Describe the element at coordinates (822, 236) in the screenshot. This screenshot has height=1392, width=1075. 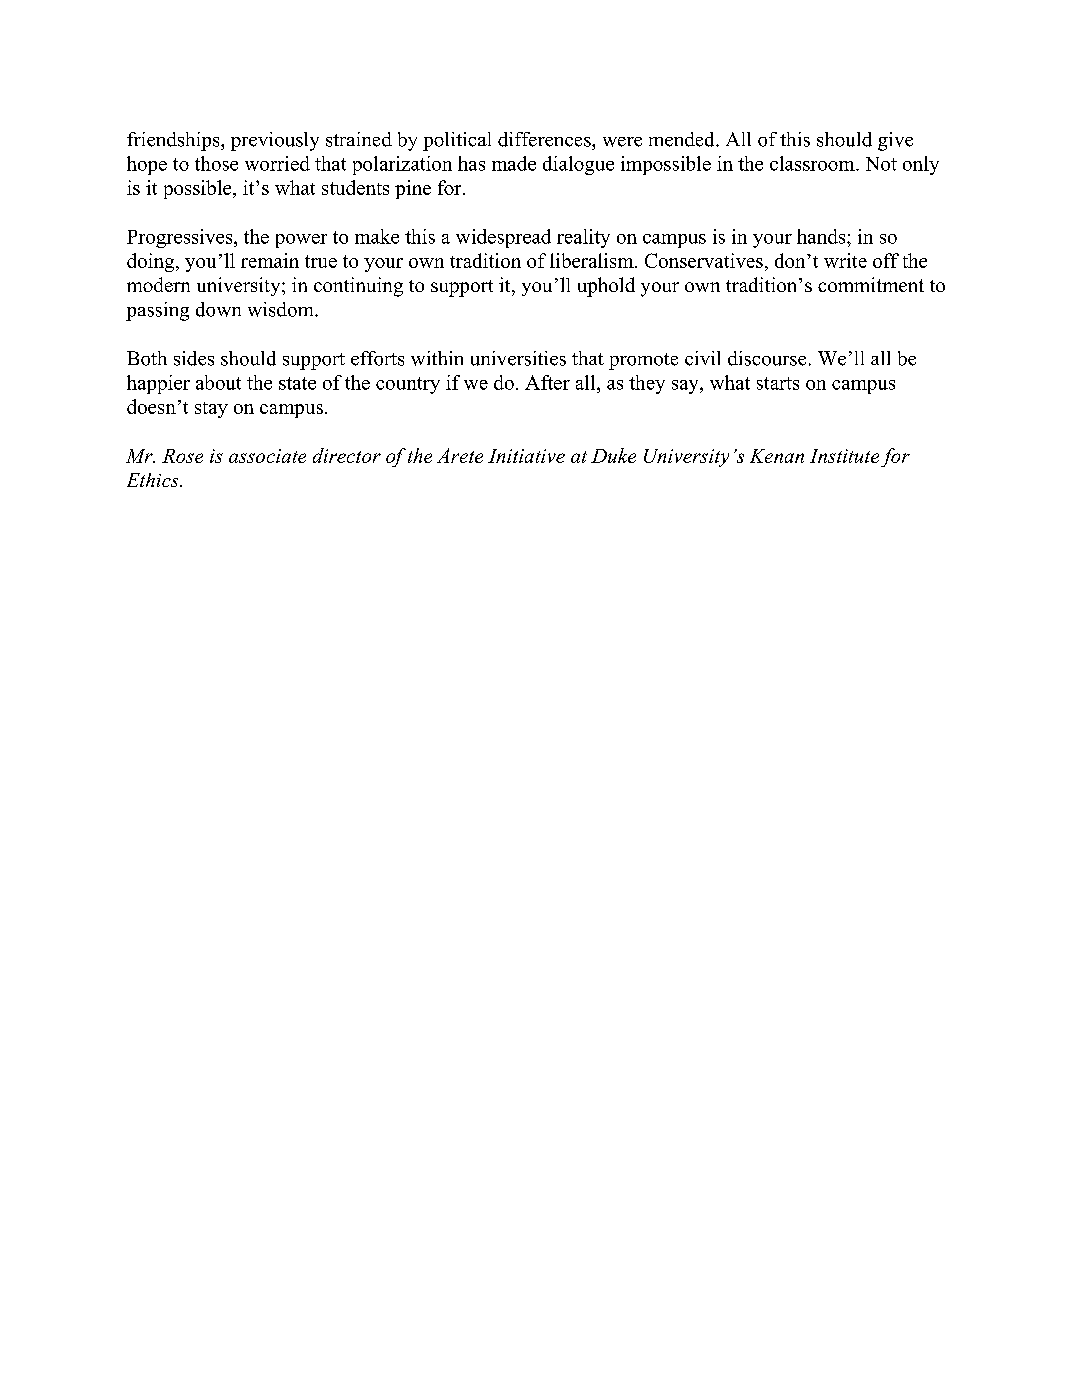
I see `hands` at that location.
